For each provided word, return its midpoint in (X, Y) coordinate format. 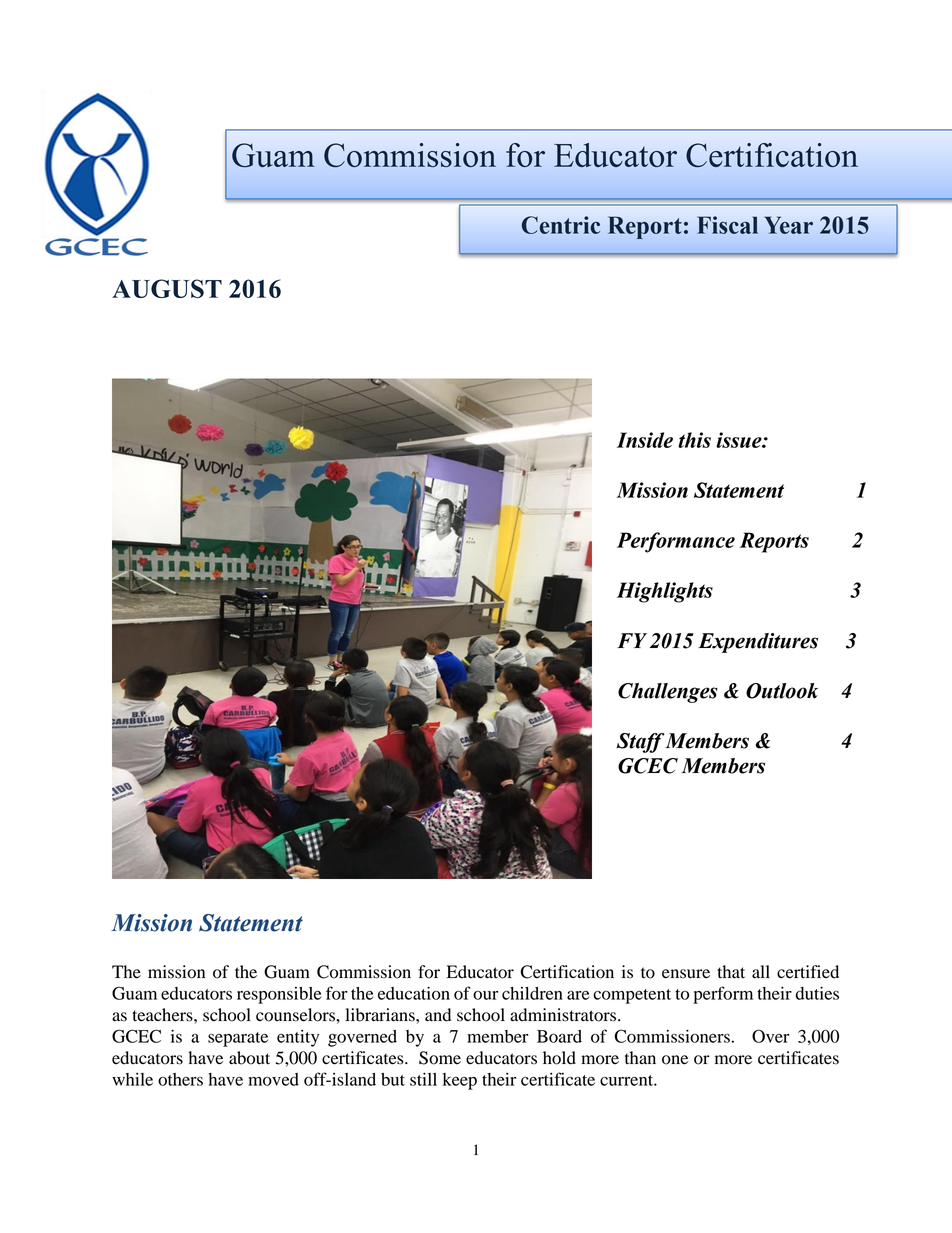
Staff (640, 743)
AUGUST (167, 288)
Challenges (668, 693)
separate (238, 1039)
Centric (561, 225)
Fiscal (727, 225)
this (694, 440)
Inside (645, 440)
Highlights (665, 592)
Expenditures (758, 643)
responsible (279, 995)
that (731, 972)
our (486, 995)
